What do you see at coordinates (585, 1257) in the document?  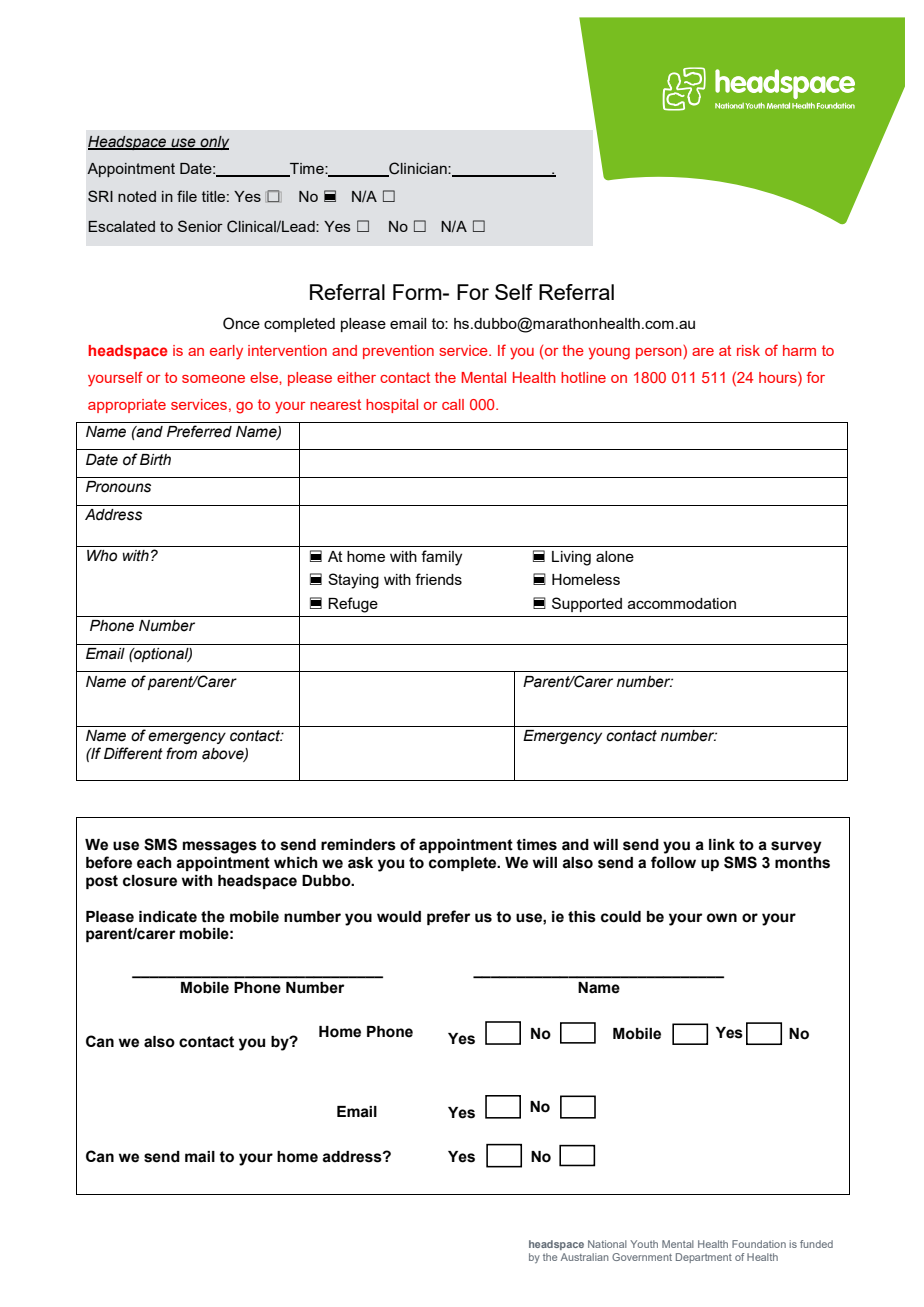 I see `Australian` at bounding box center [585, 1257].
